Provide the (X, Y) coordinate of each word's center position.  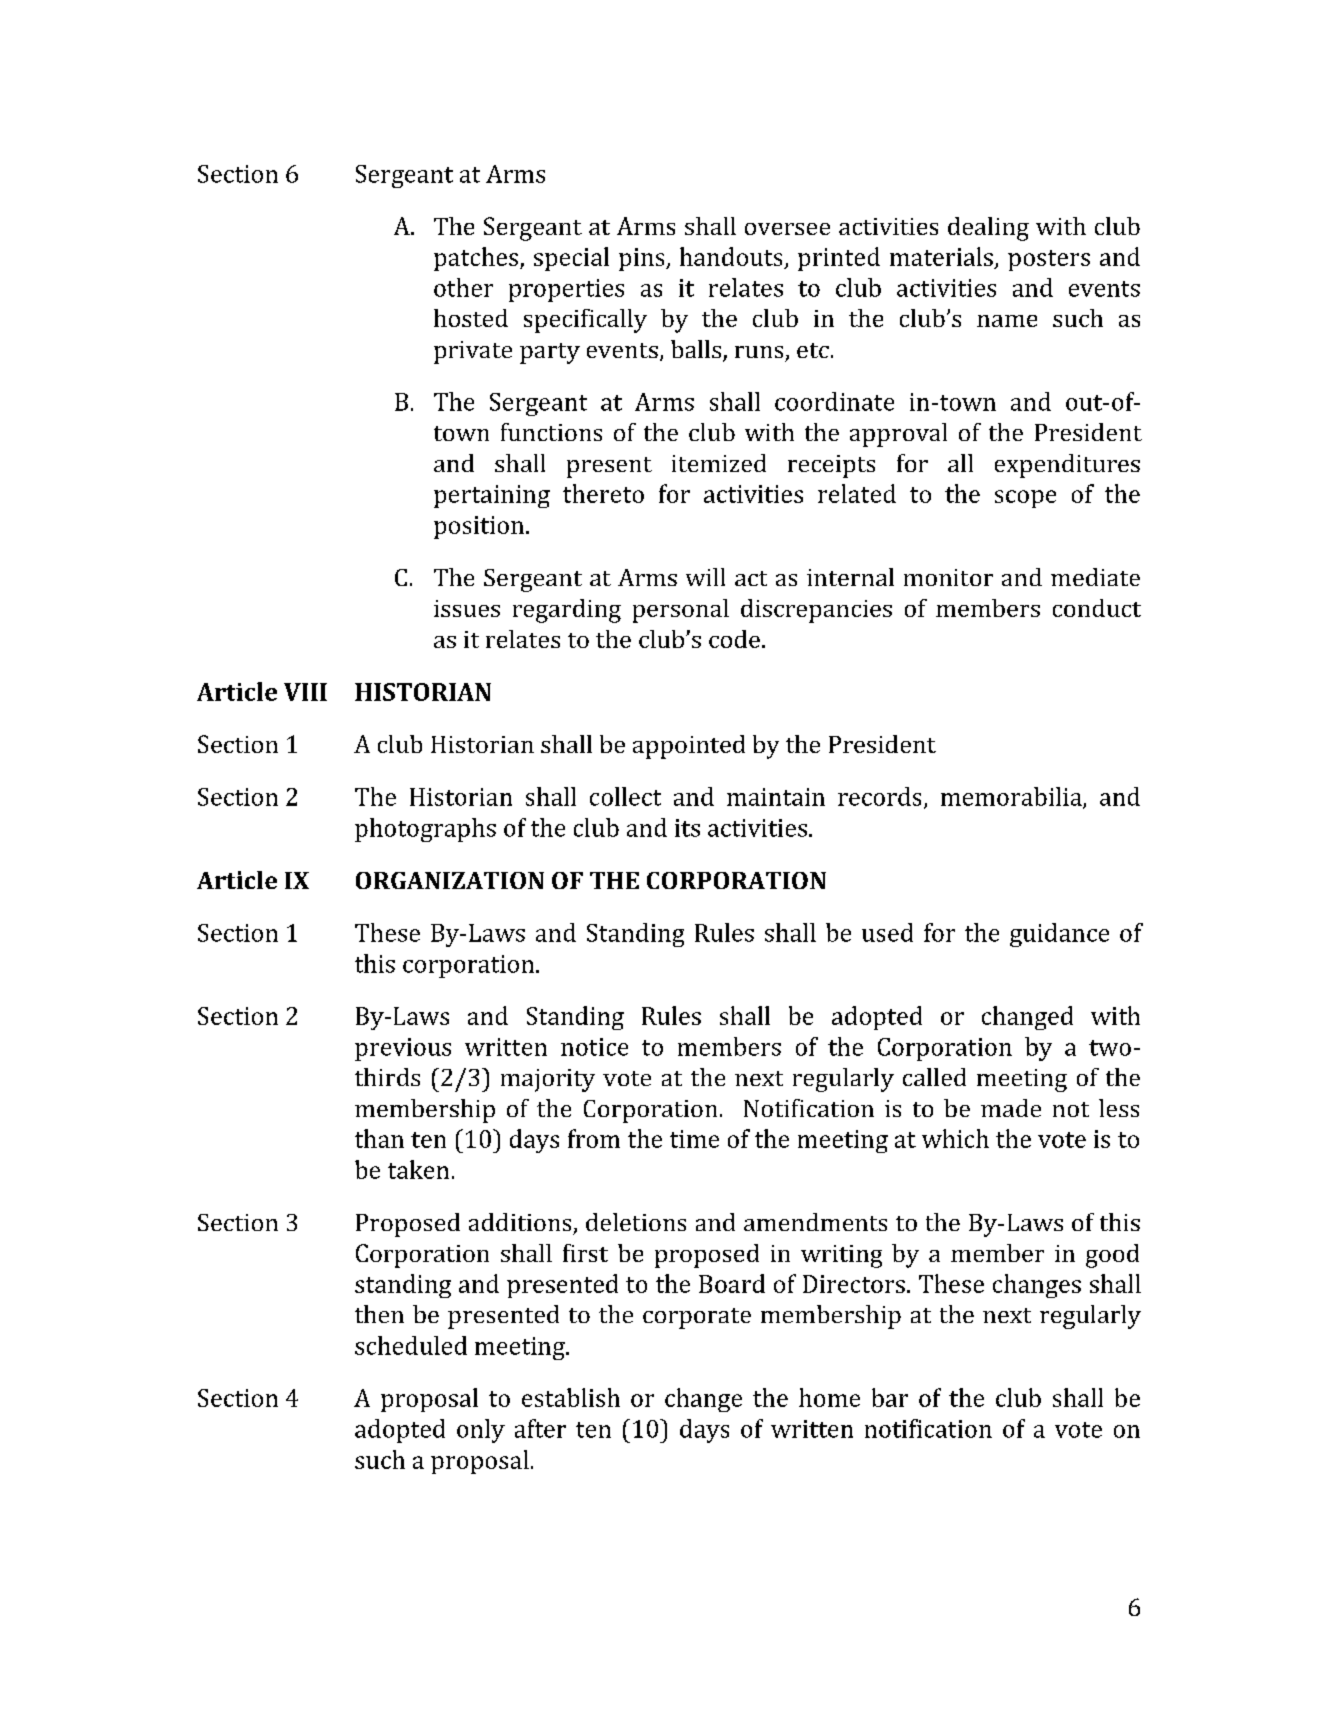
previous (403, 1049)
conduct (1097, 608)
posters (1049, 260)
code (734, 639)
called (934, 1077)
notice (594, 1047)
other (463, 287)
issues (467, 608)
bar (890, 1397)
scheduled (411, 1345)
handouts (731, 256)
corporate (697, 1318)
